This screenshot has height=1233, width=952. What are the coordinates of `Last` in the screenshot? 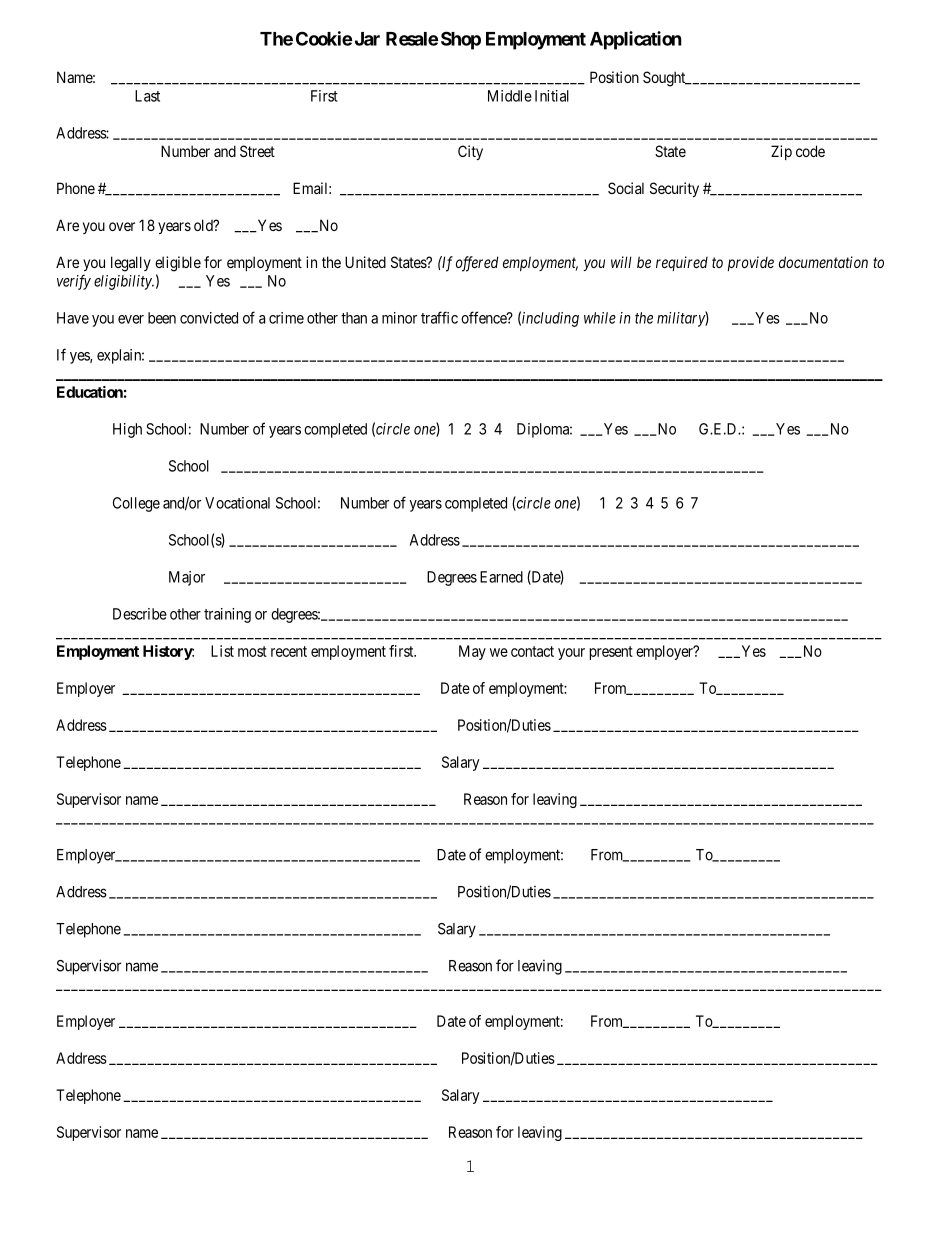 It's located at (147, 96).
